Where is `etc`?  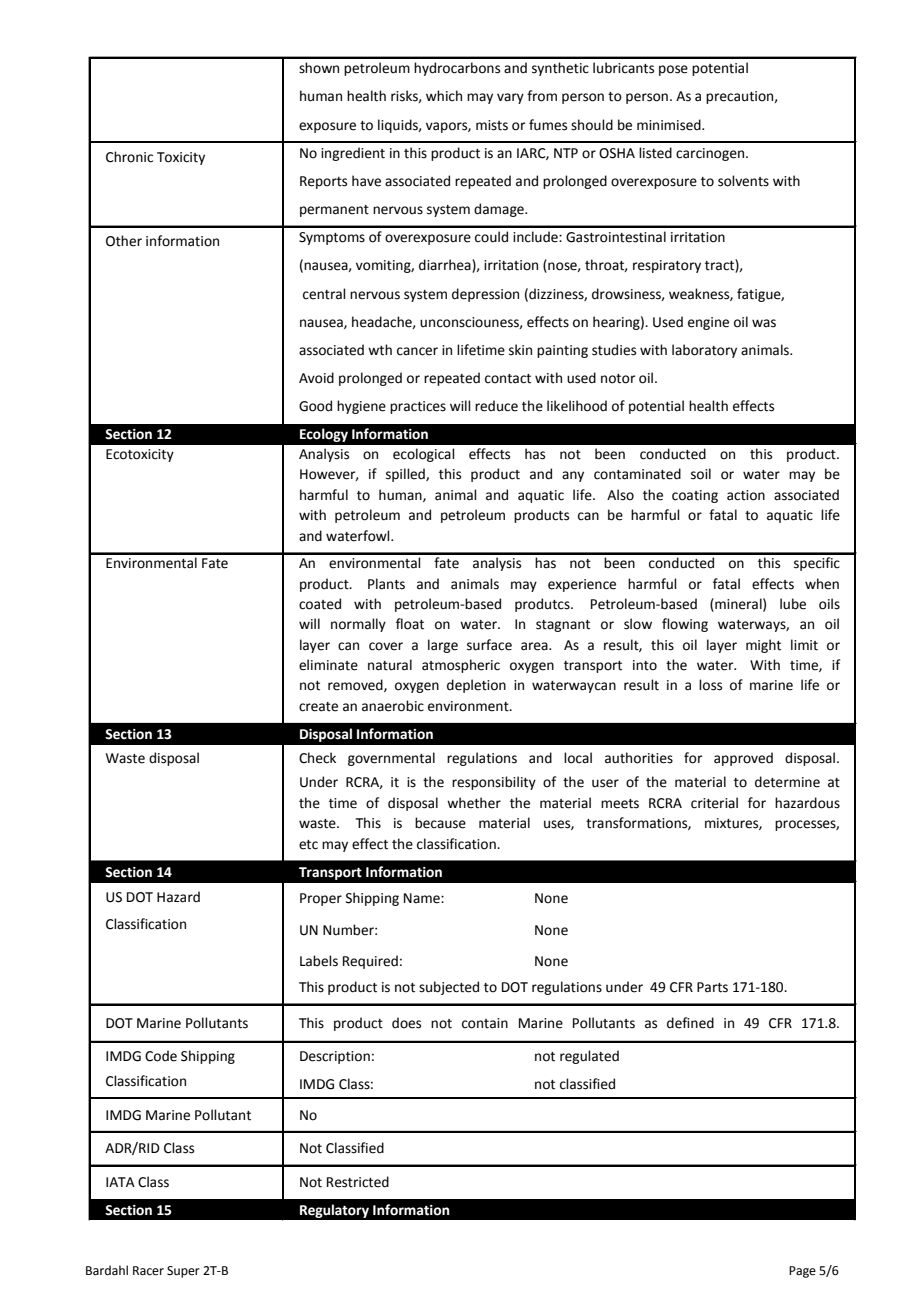
etc is located at coordinates (308, 845).
